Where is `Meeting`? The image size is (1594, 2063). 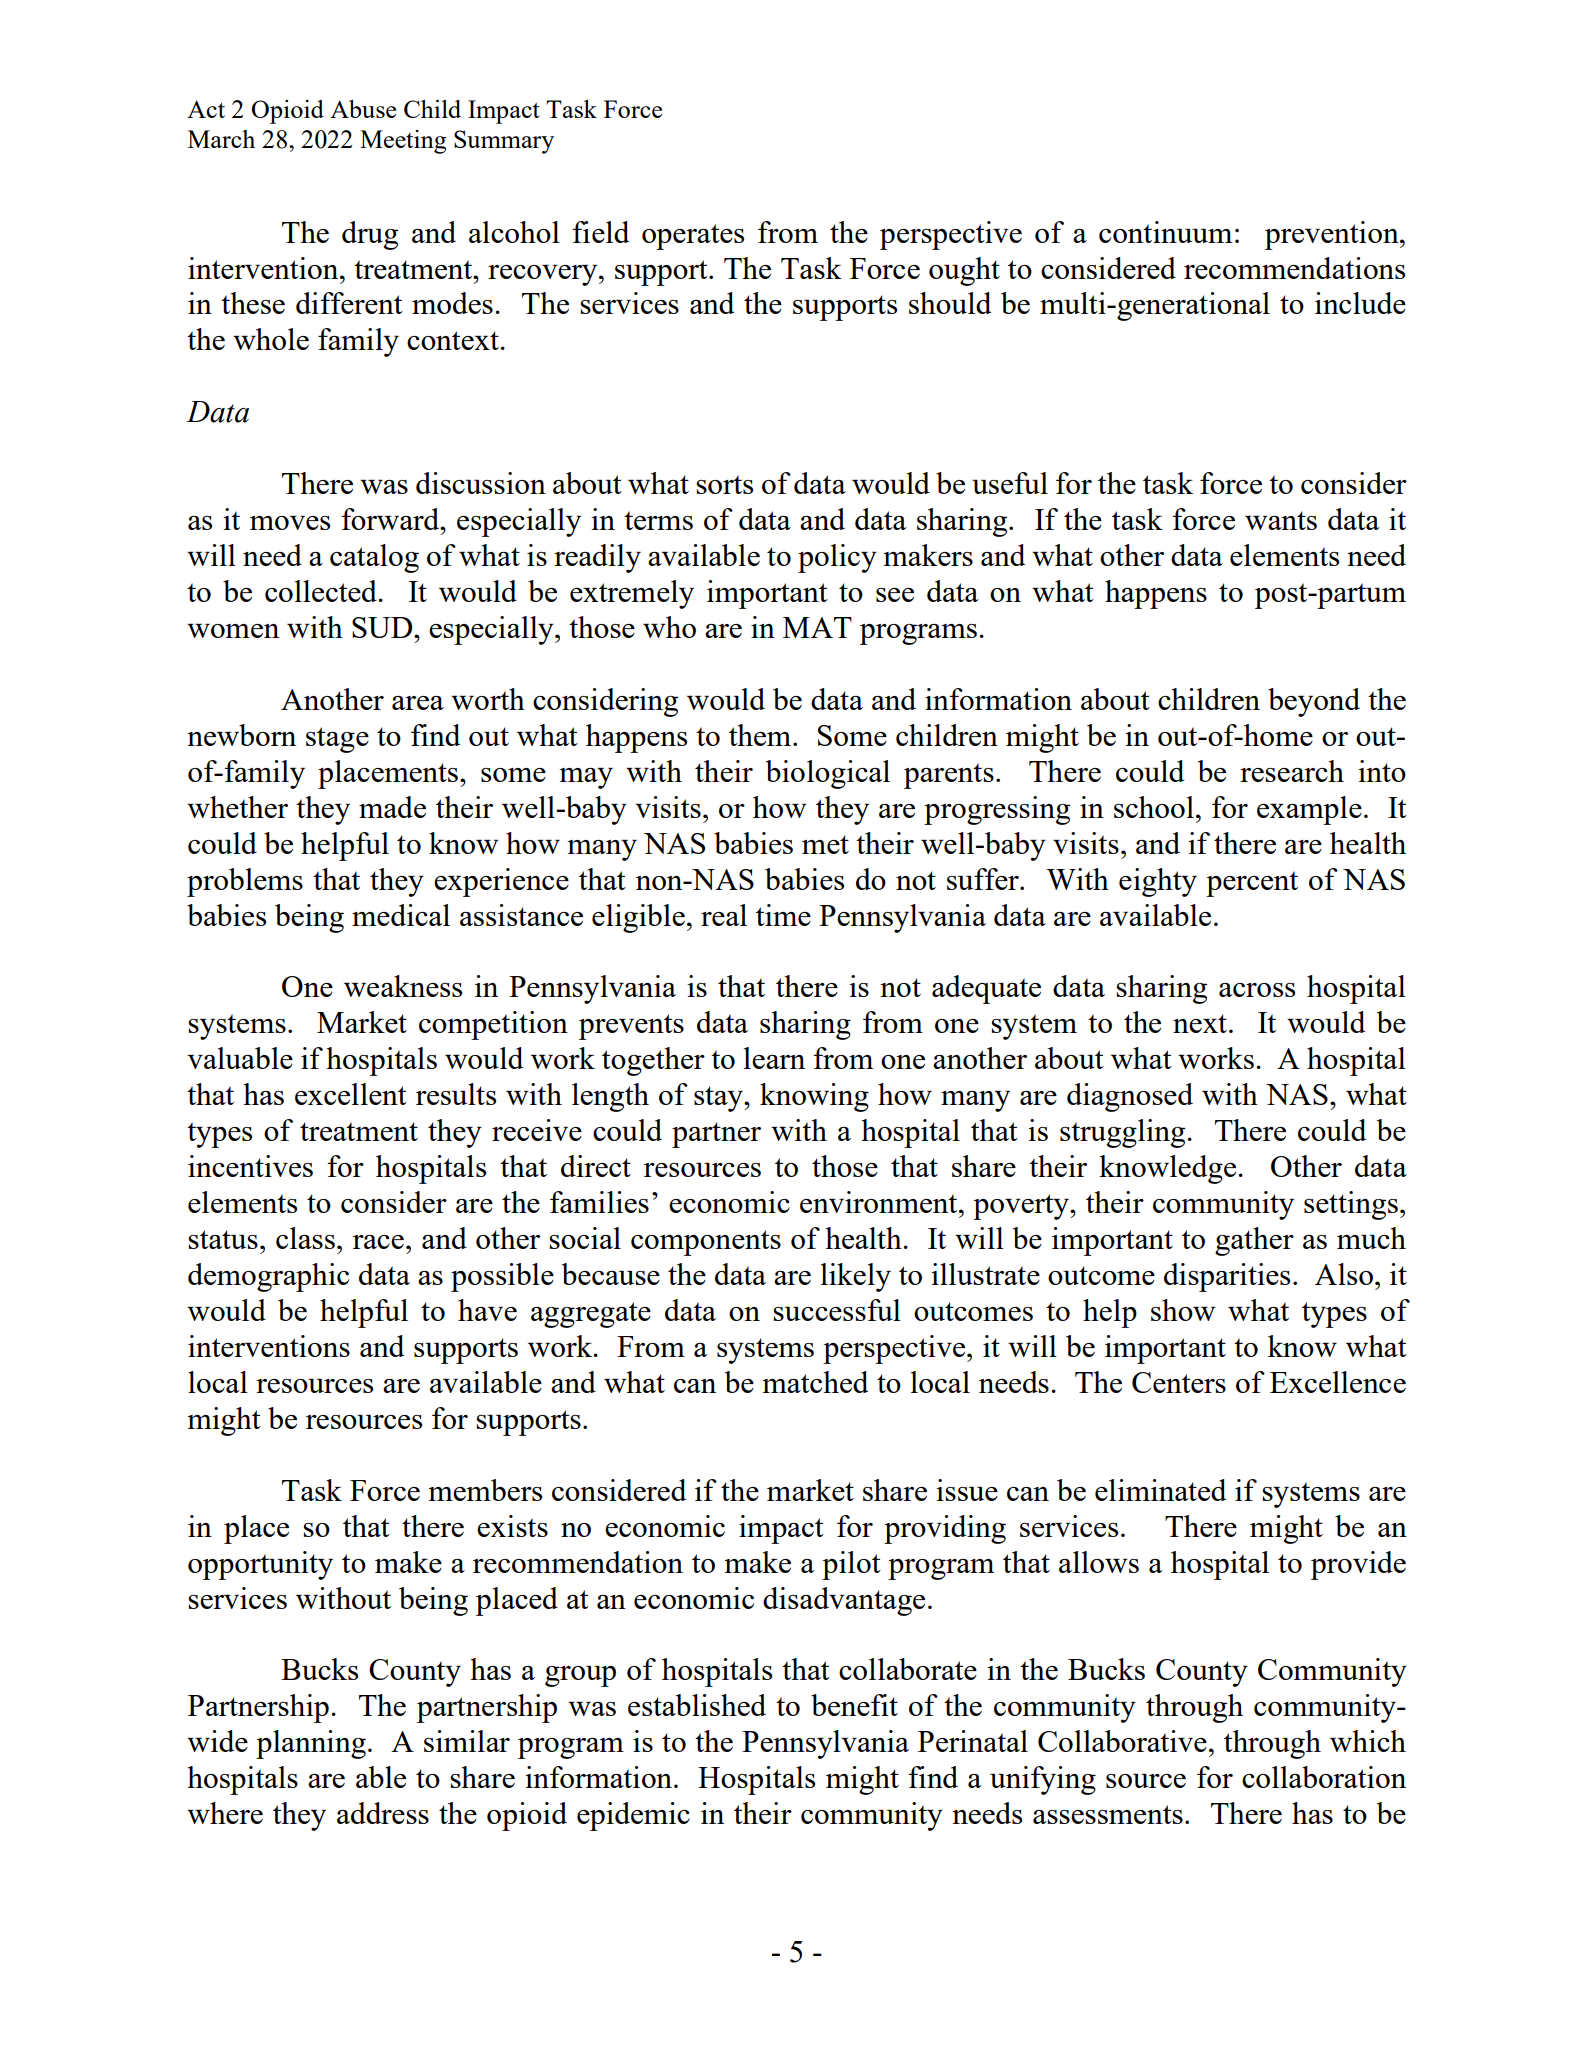 Meeting is located at coordinates (403, 142).
